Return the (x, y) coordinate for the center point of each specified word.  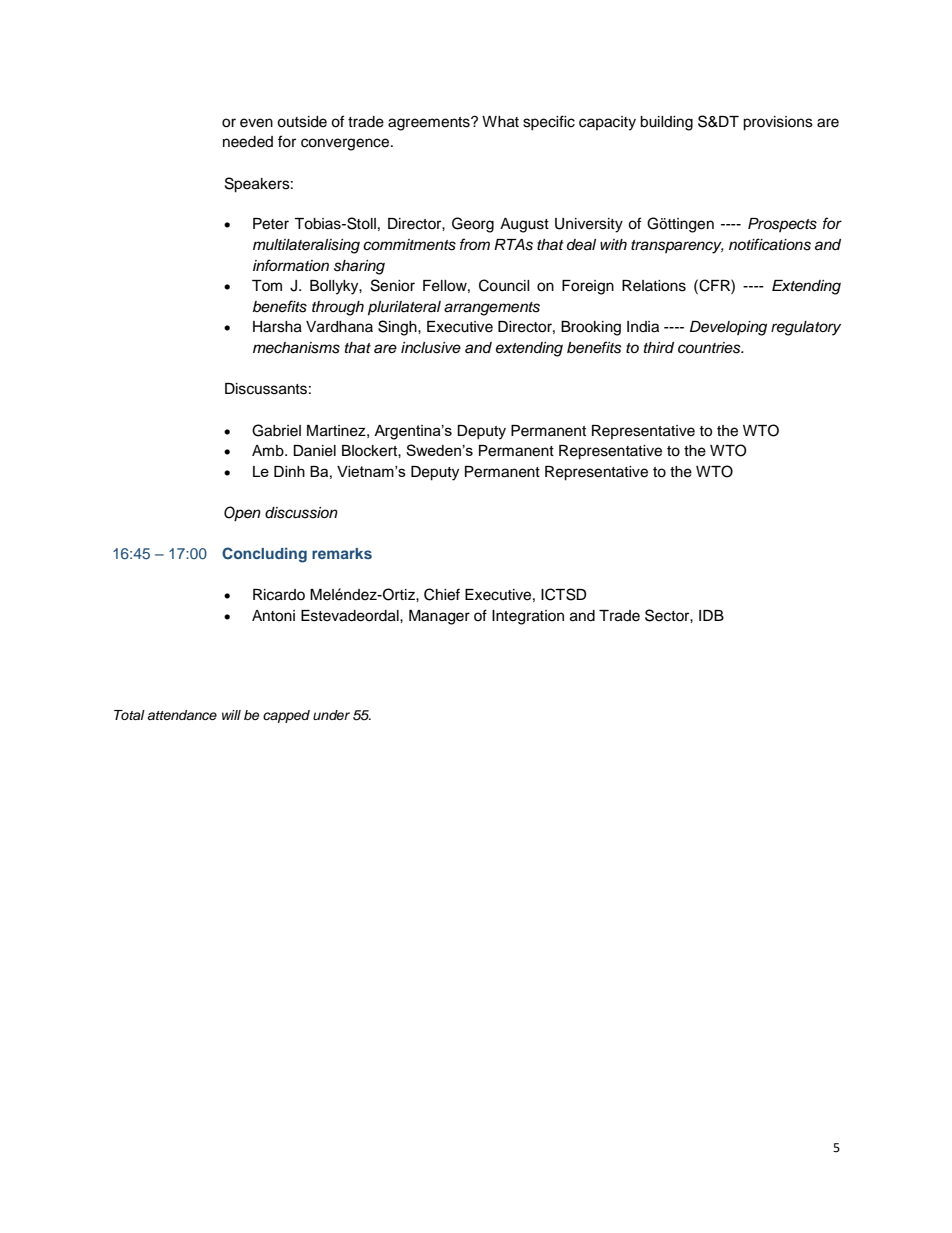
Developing (728, 328)
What (500, 122)
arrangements (492, 309)
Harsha (277, 327)
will (231, 715)
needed (248, 142)
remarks (342, 553)
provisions (778, 123)
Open (242, 514)
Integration (528, 617)
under (331, 715)
